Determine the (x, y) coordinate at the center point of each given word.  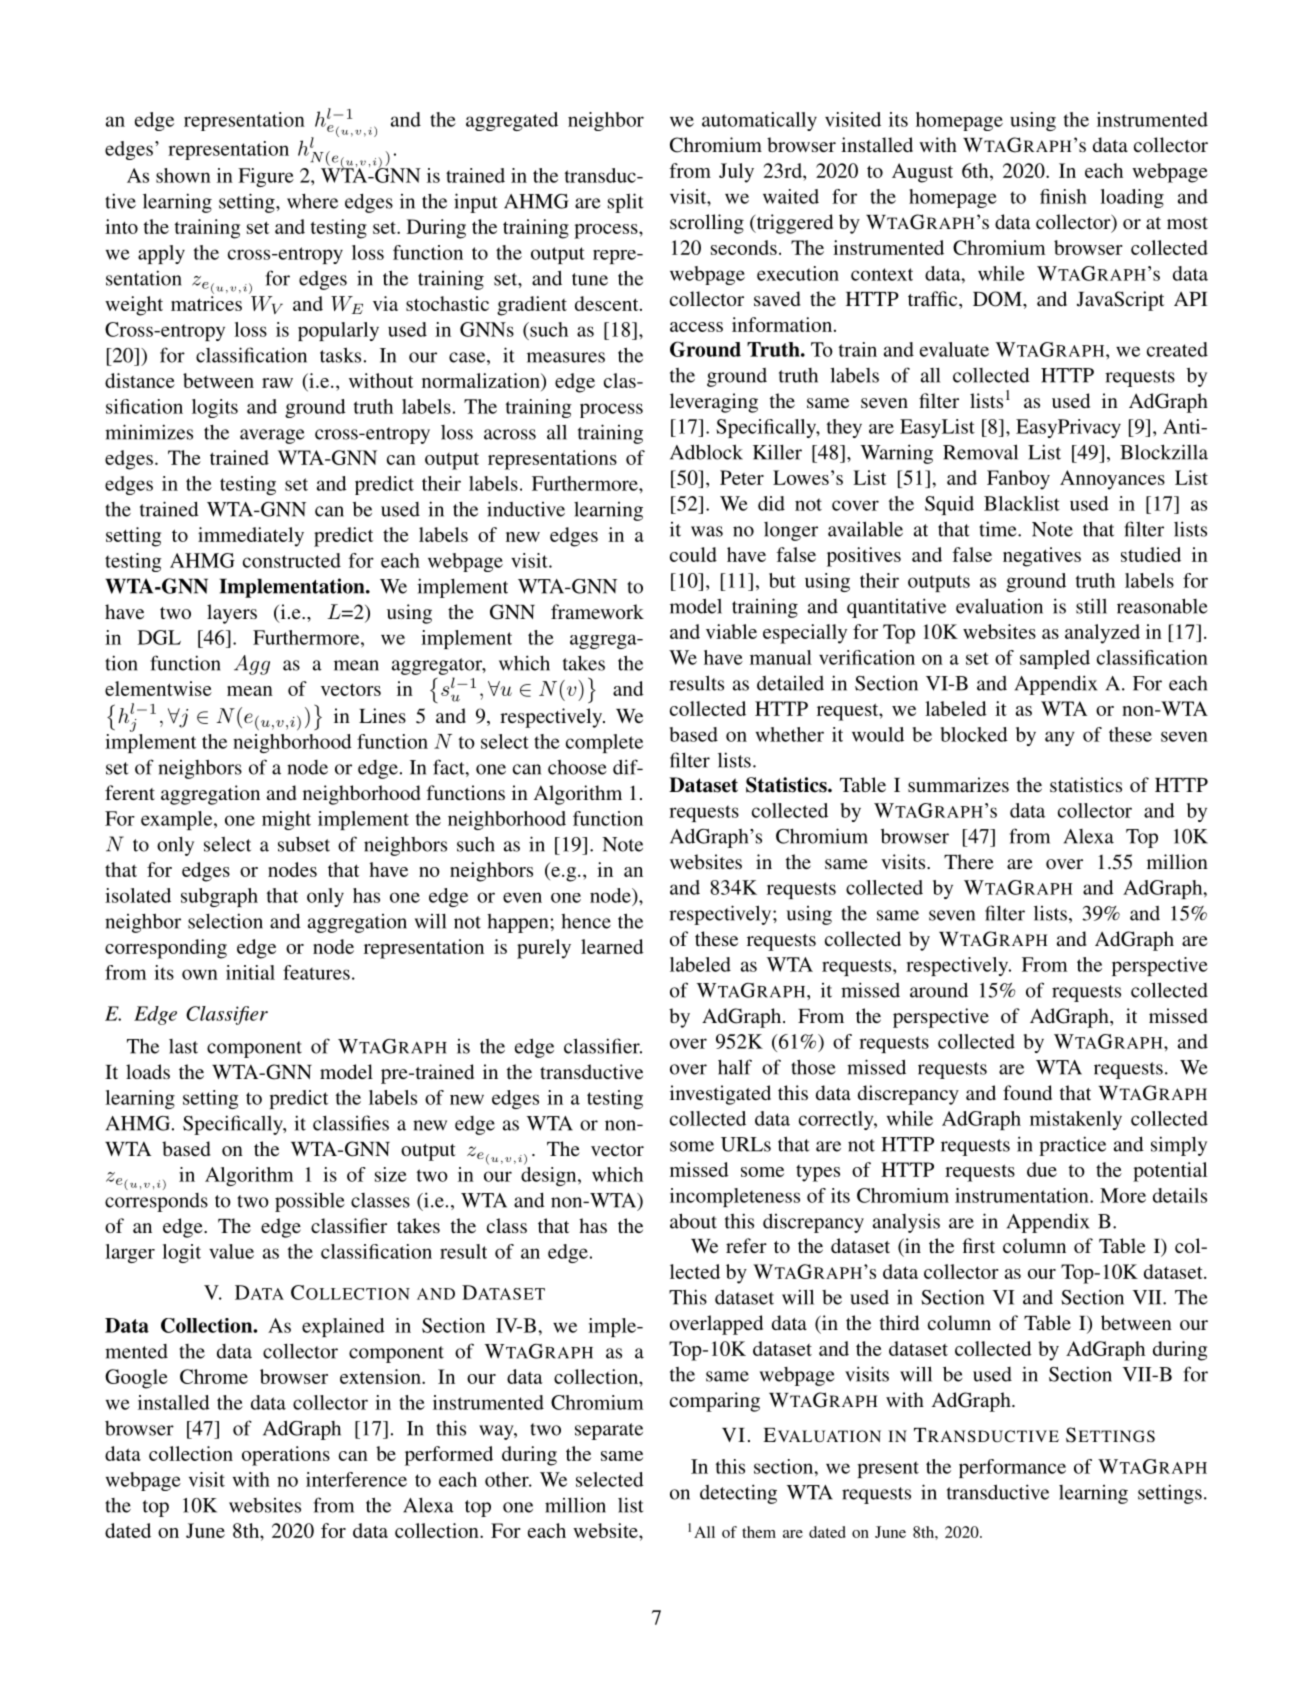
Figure (266, 177)
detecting (738, 1494)
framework (597, 611)
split (625, 203)
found (1027, 1092)
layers (232, 614)
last (183, 1046)
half (735, 1067)
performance (1012, 1468)
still (1091, 606)
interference (356, 1479)
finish (1063, 196)
